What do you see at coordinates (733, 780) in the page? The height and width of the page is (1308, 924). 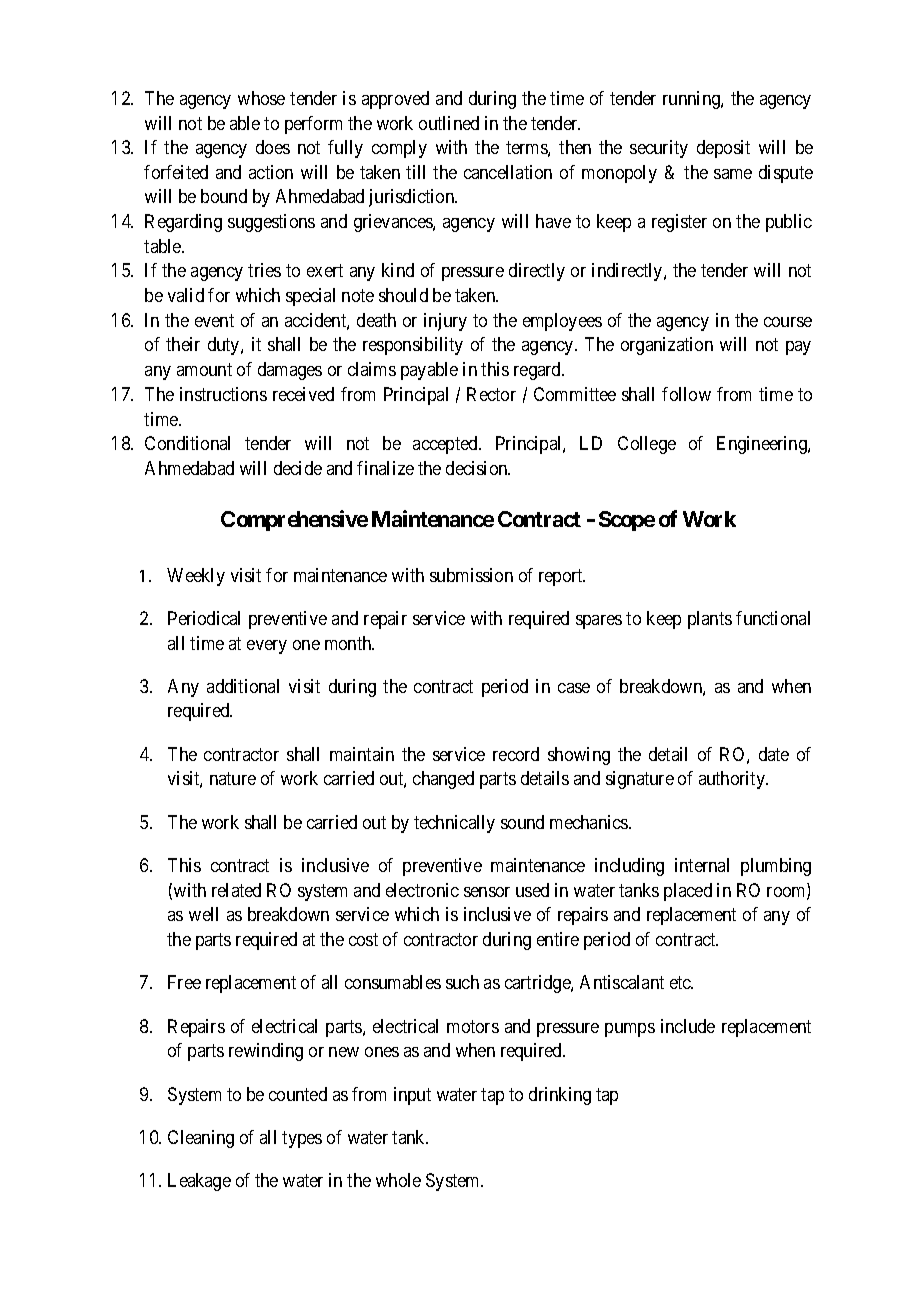 I see `authority` at bounding box center [733, 780].
